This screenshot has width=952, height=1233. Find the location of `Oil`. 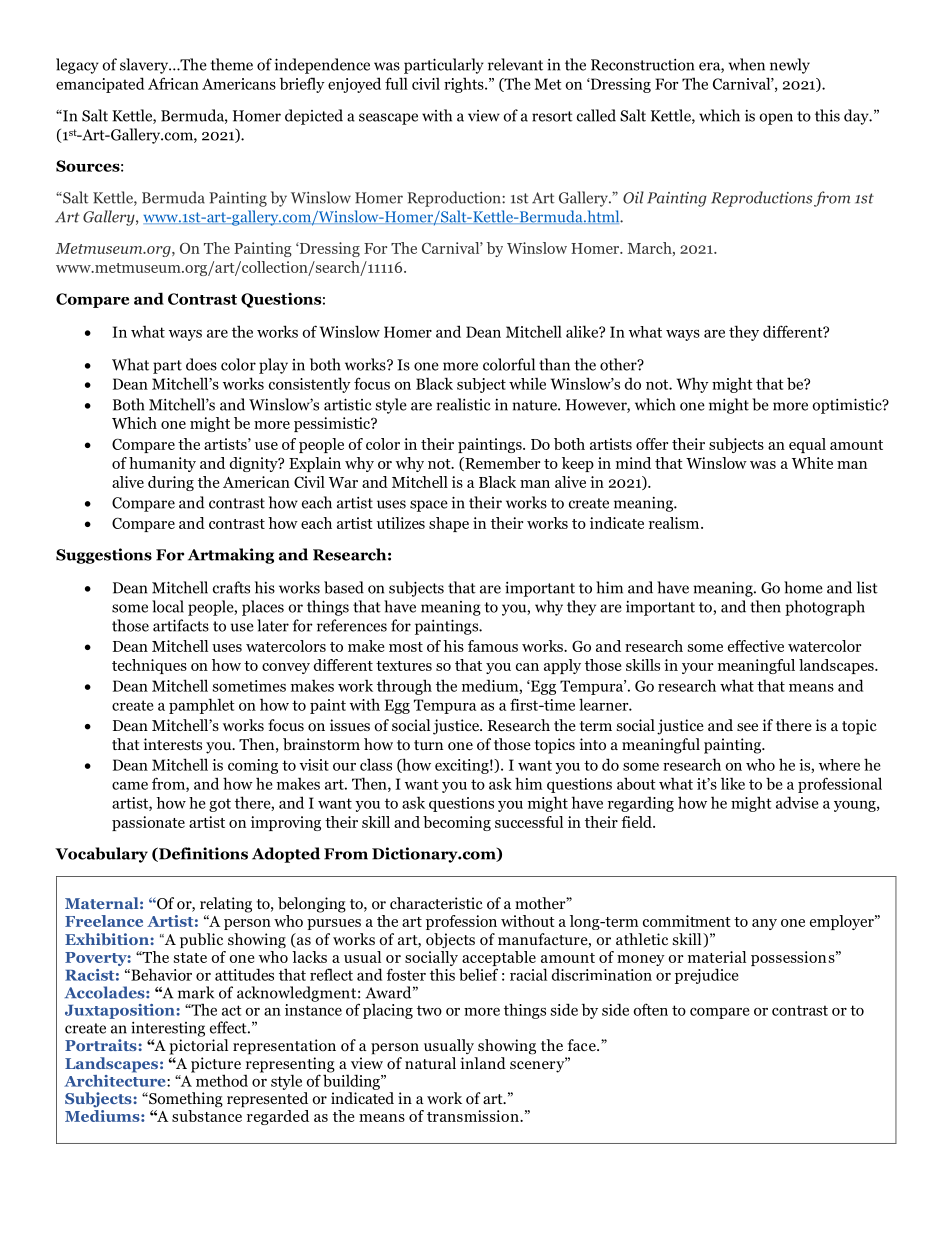

Oil is located at coordinates (633, 197).
